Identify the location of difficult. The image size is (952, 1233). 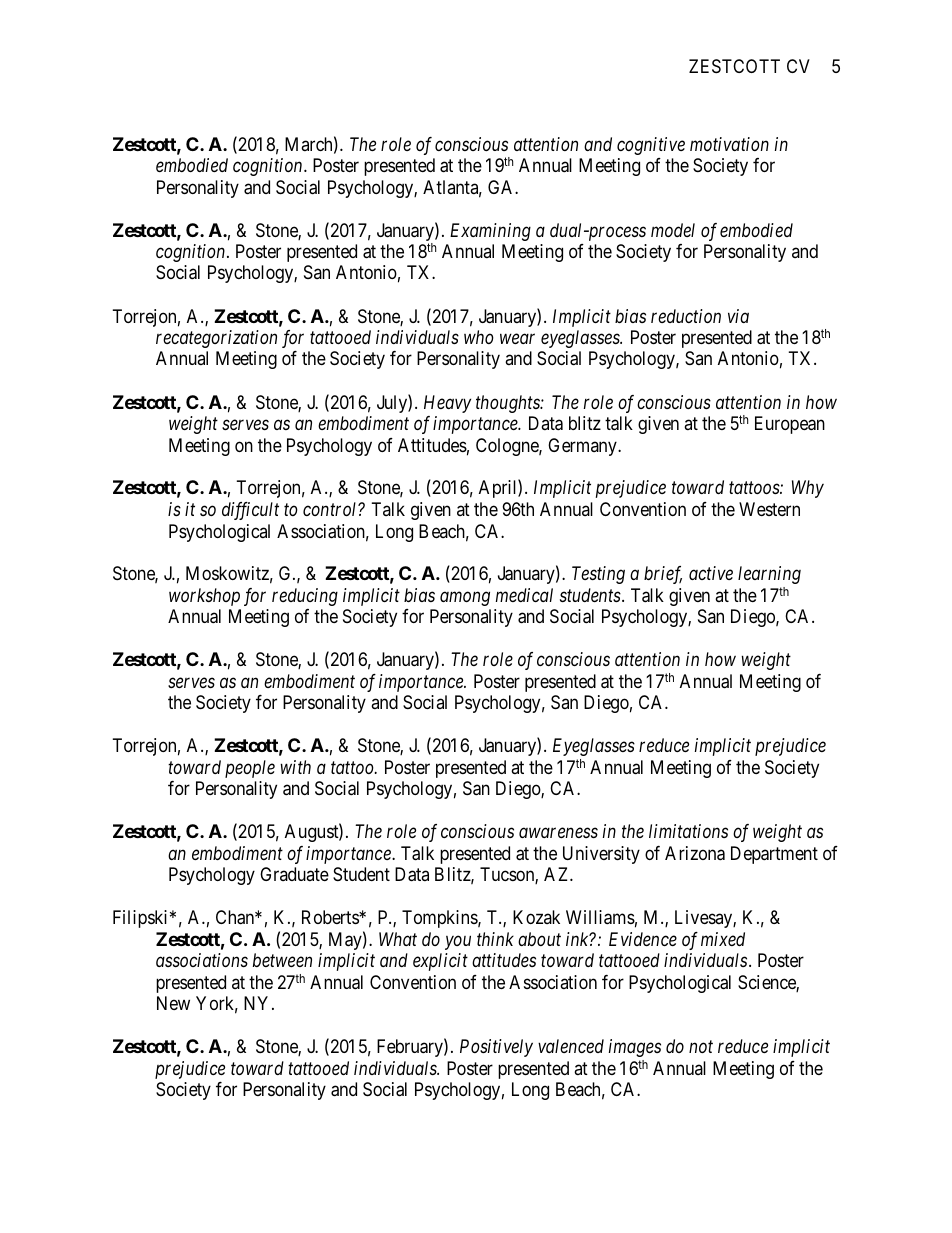
(250, 511).
